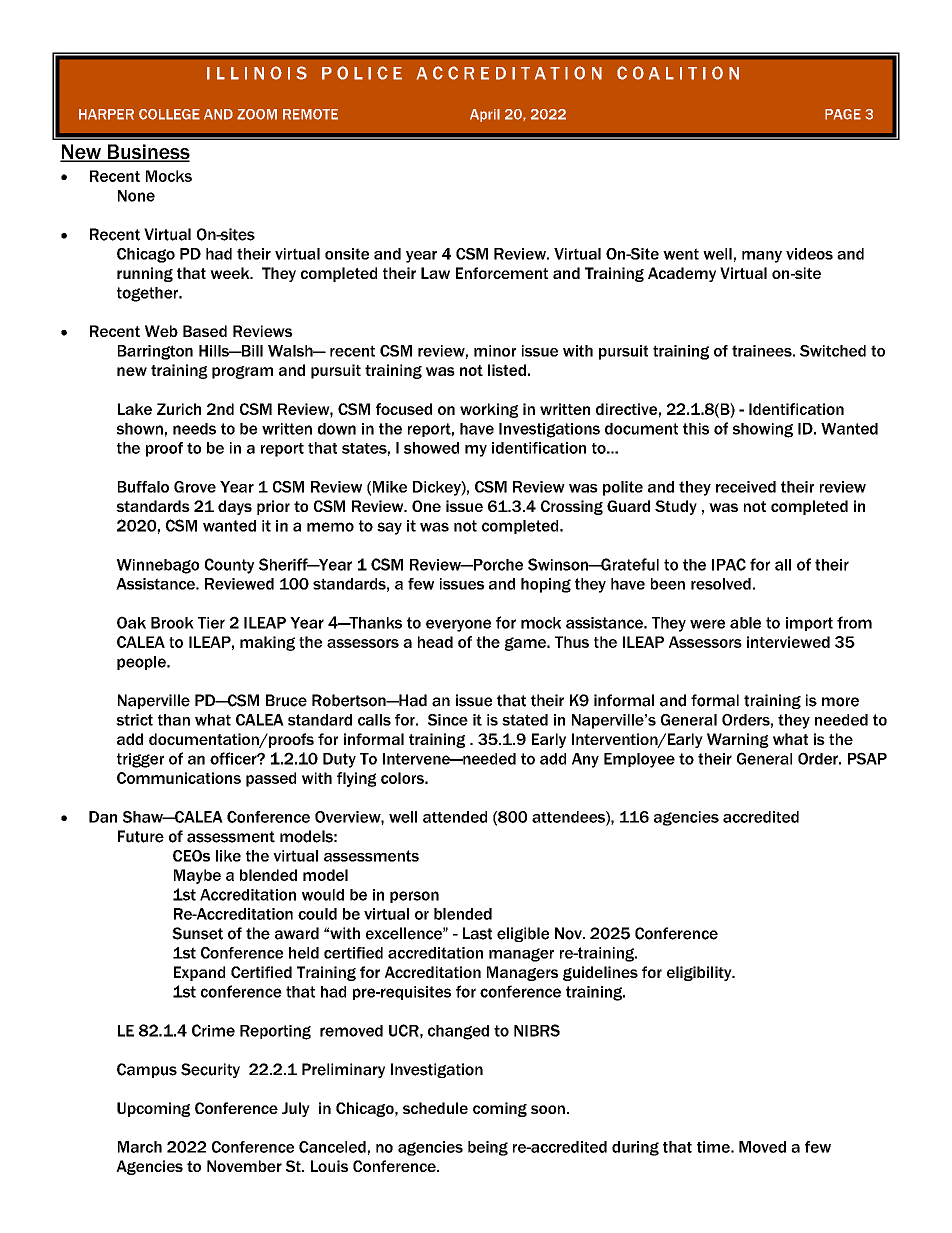 The width and height of the document is (952, 1233). What do you see at coordinates (148, 153) in the document?
I see `Business` at bounding box center [148, 153].
